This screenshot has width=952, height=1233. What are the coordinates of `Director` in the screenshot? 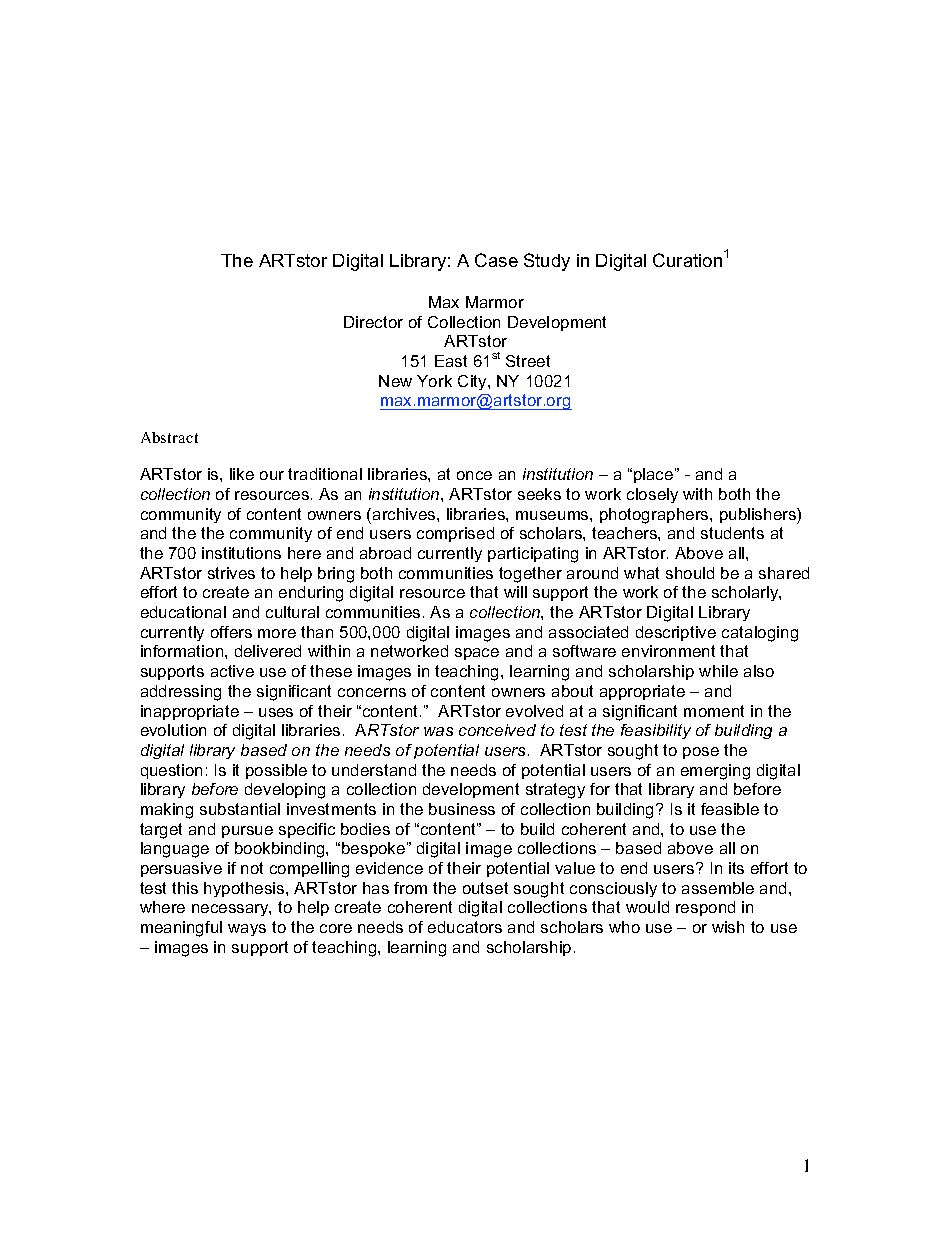 It's located at (373, 322).
